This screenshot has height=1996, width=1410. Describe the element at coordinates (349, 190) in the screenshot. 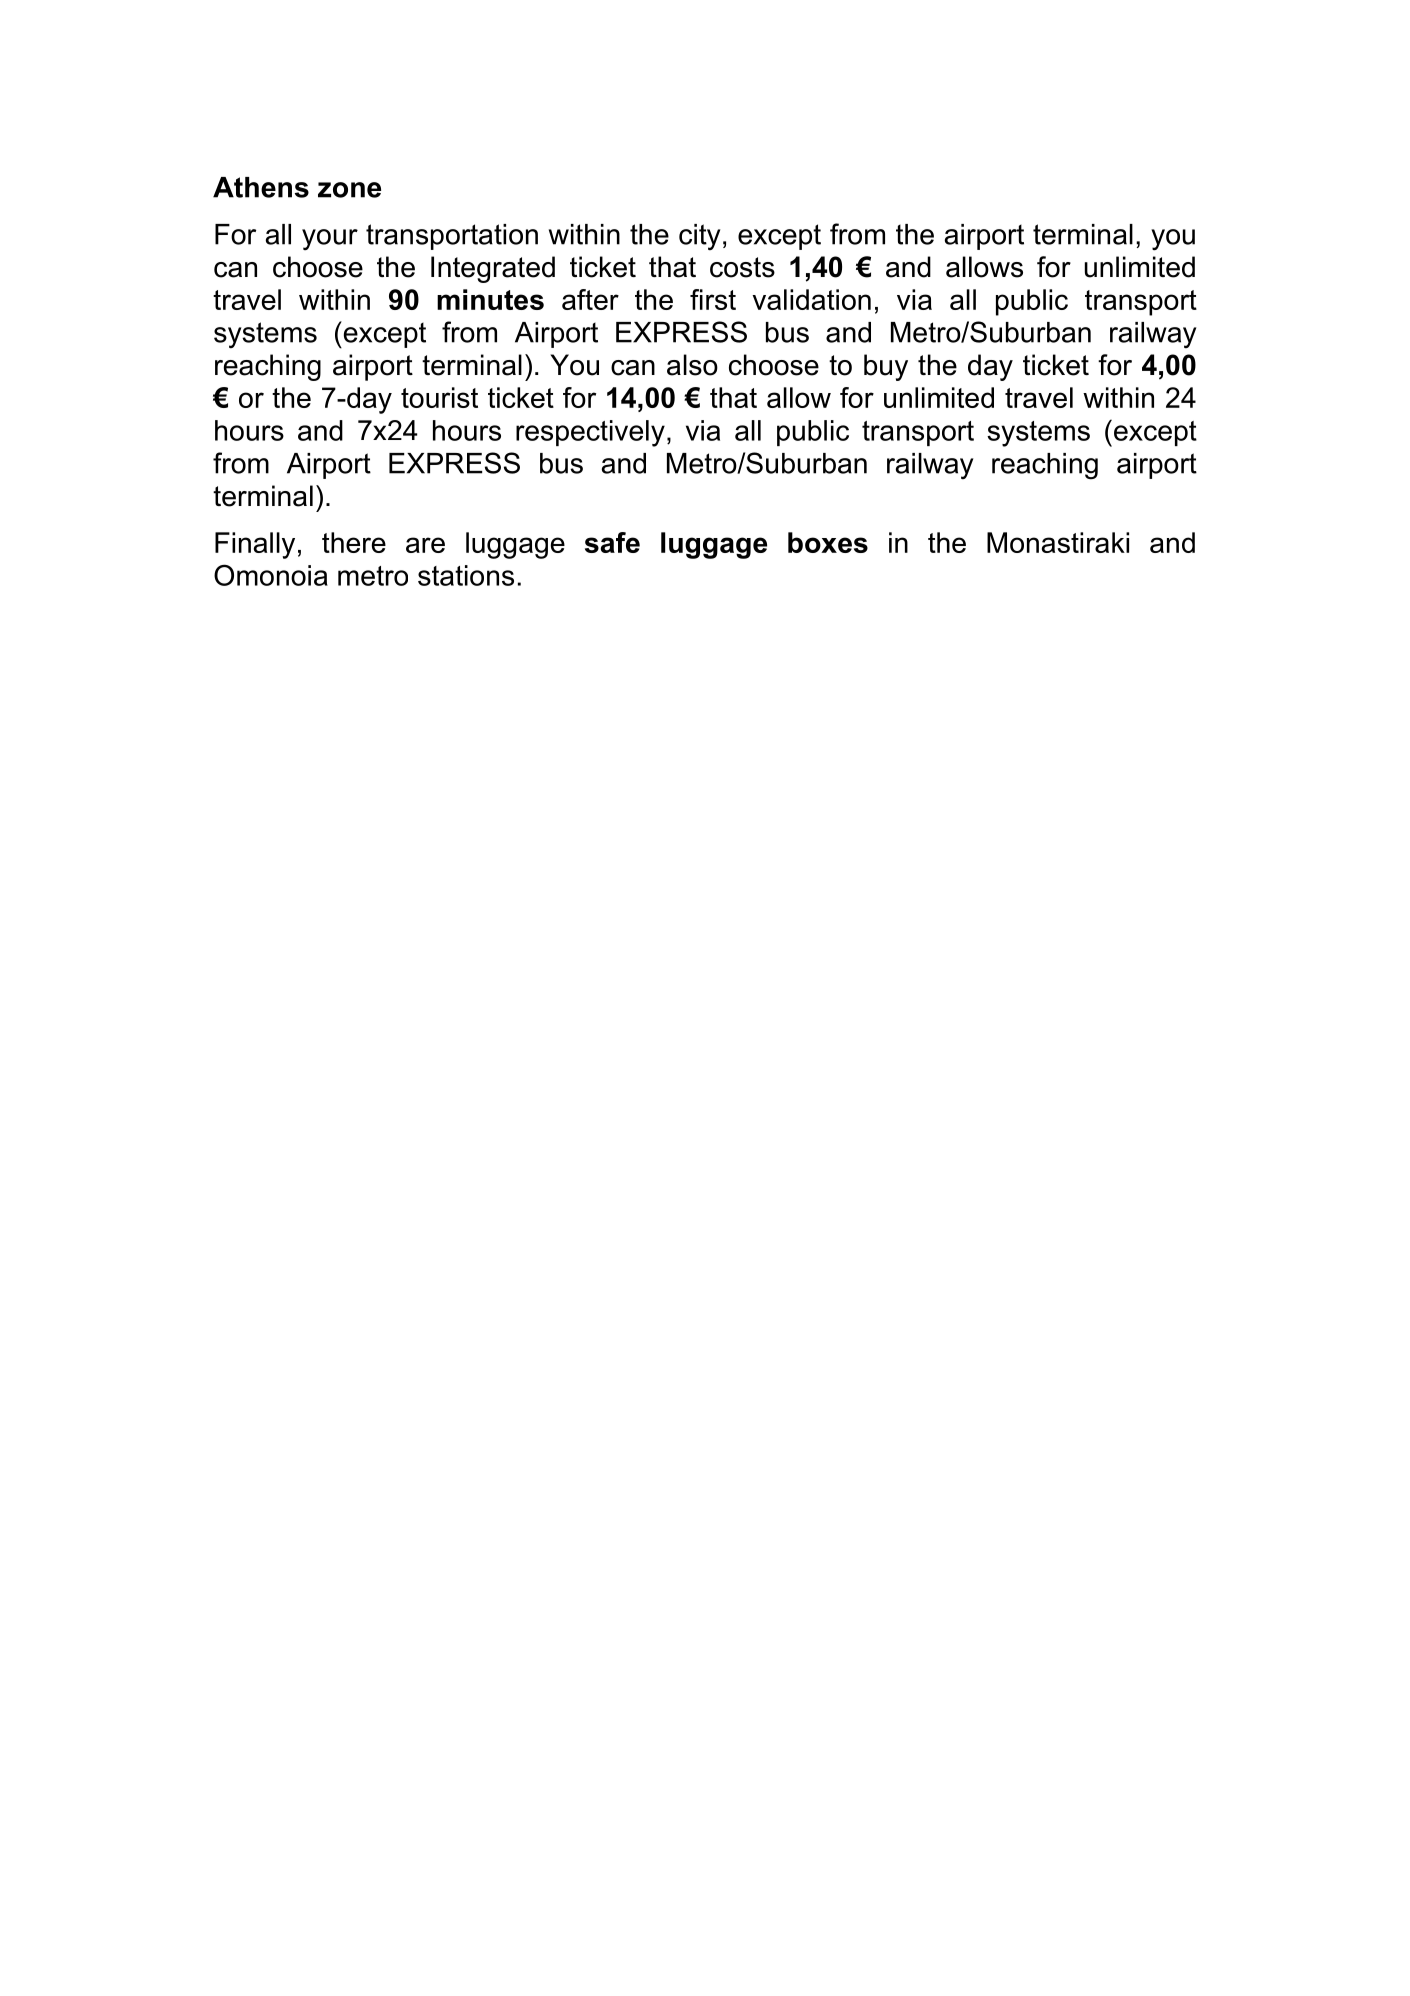

I see `zone` at that location.
